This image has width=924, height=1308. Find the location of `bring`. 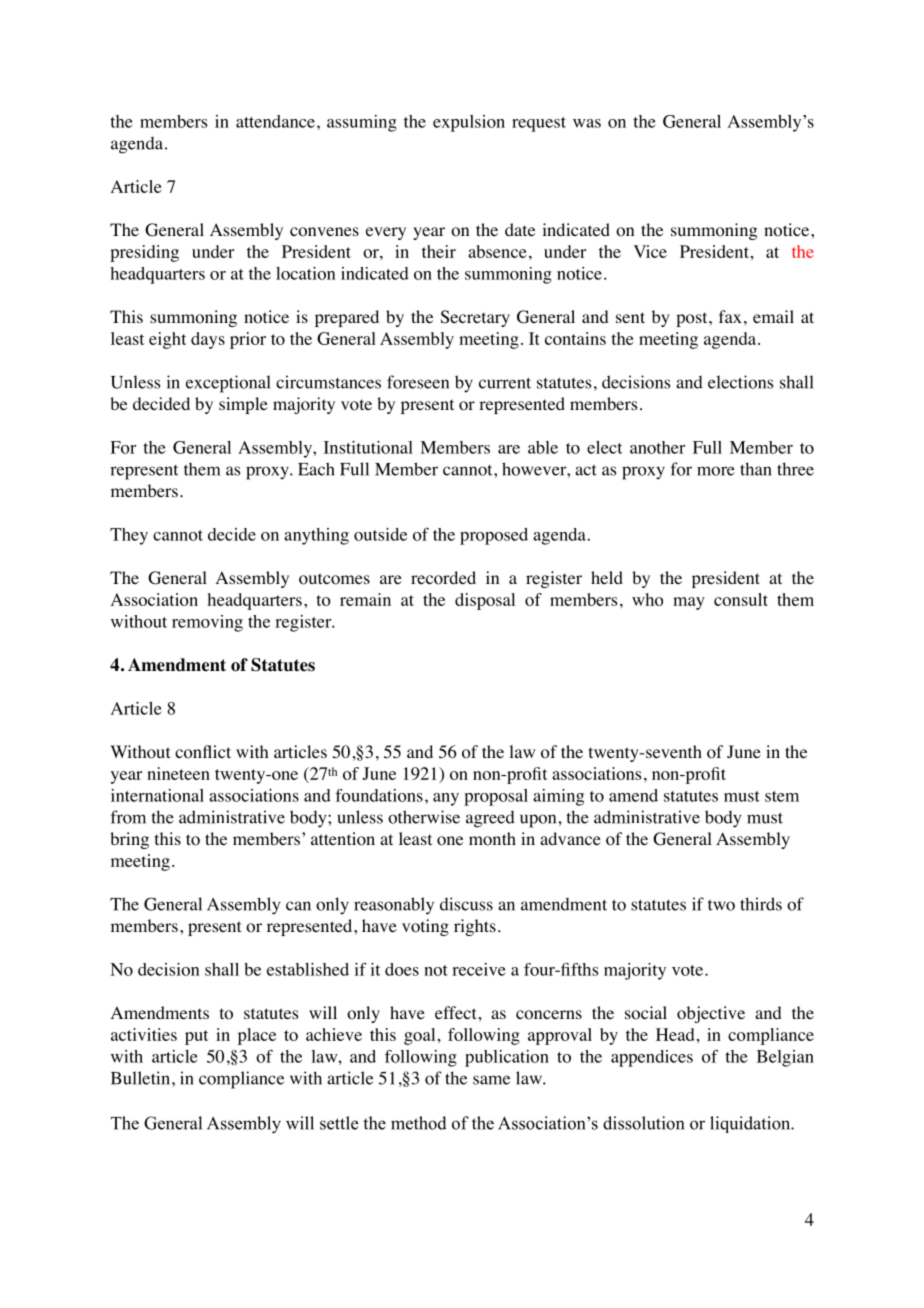

bring is located at coordinates (129, 840).
